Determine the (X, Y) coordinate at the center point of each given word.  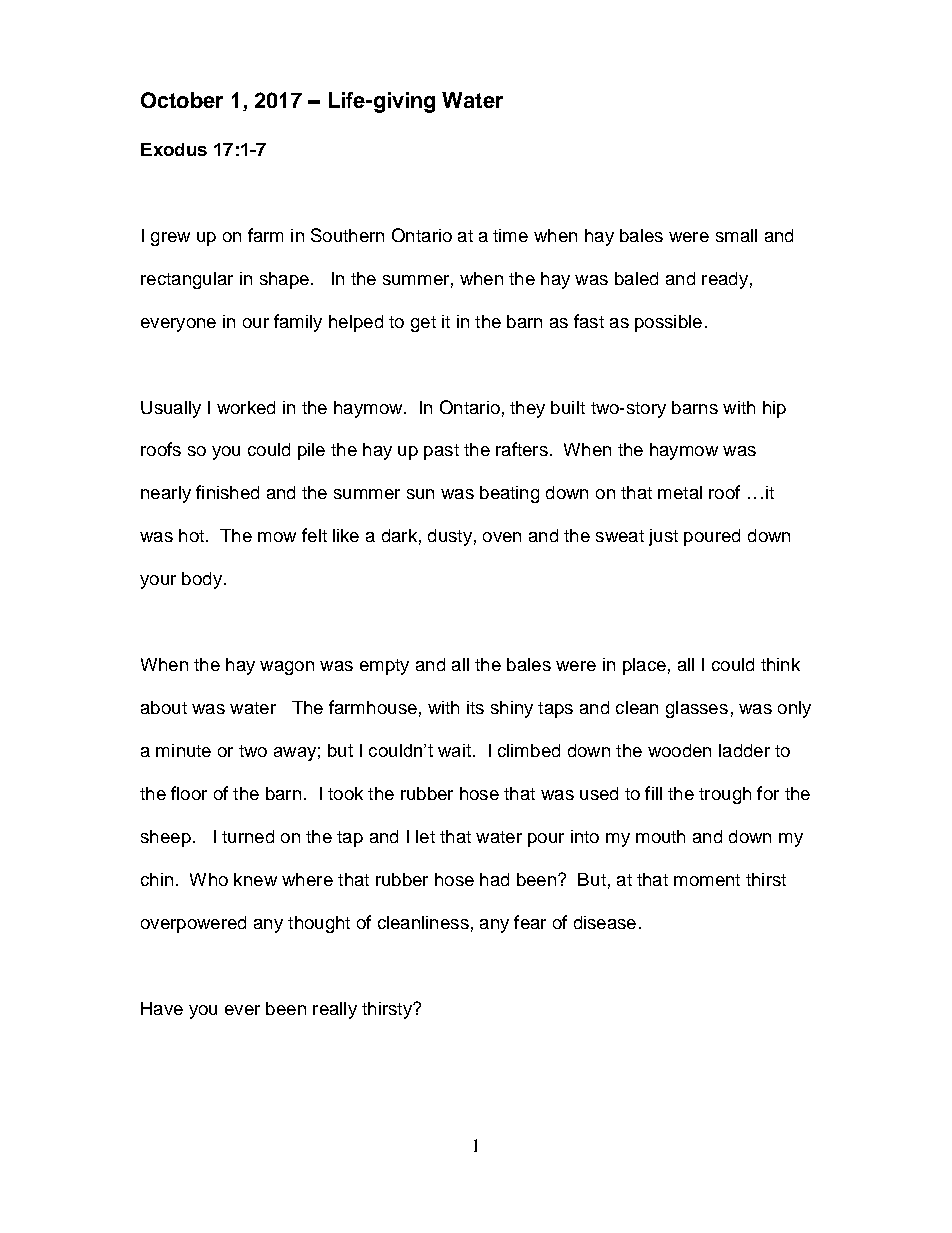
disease (605, 922)
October (182, 100)
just (663, 537)
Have (162, 1008)
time (510, 235)
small (736, 235)
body (202, 580)
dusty (450, 537)
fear (530, 922)
